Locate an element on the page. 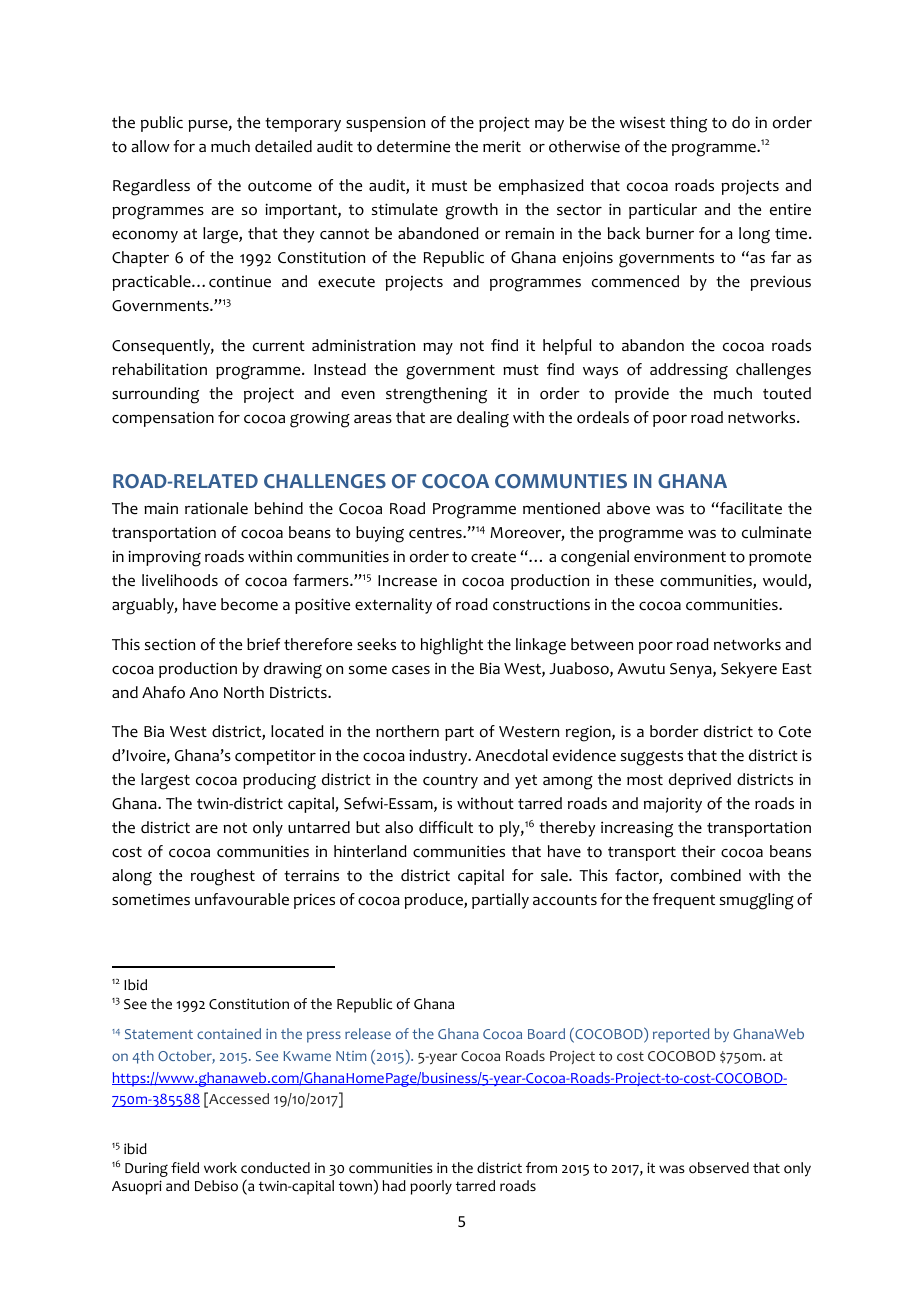 The image size is (924, 1308). detailed is located at coordinates (283, 146).
